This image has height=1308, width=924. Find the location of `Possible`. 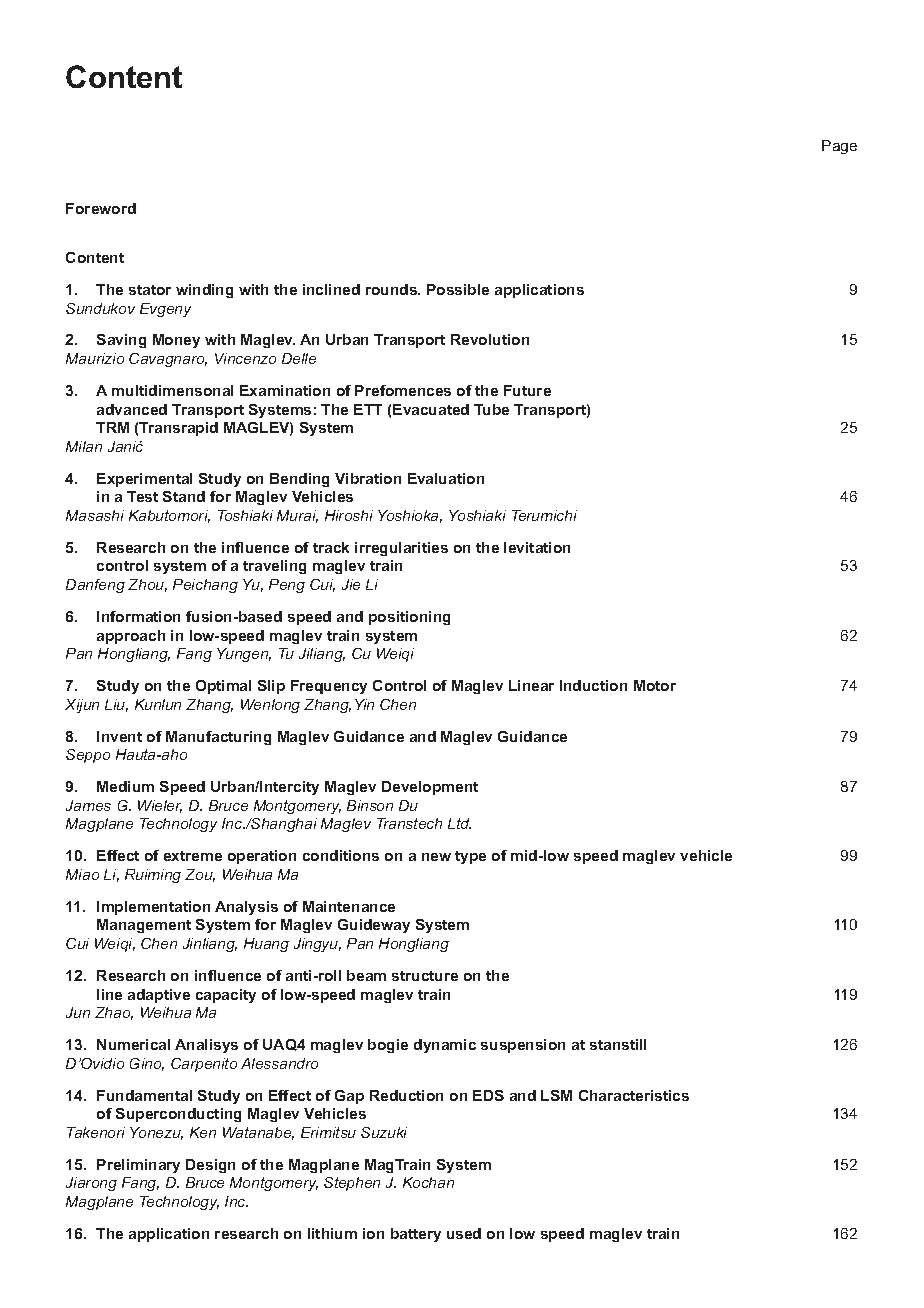

Possible is located at coordinates (458, 289).
